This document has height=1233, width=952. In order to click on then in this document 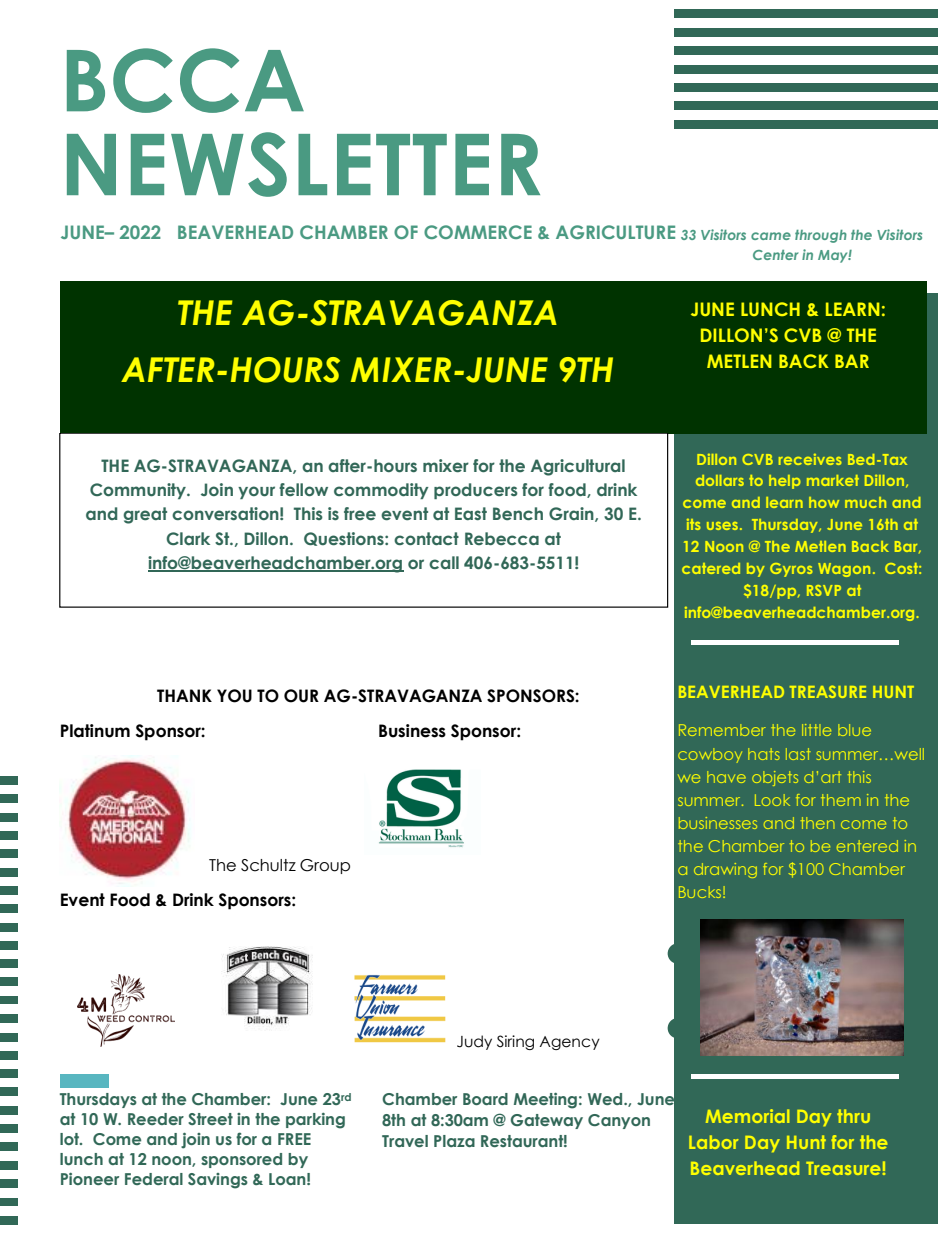, I will do `click(818, 823)`.
